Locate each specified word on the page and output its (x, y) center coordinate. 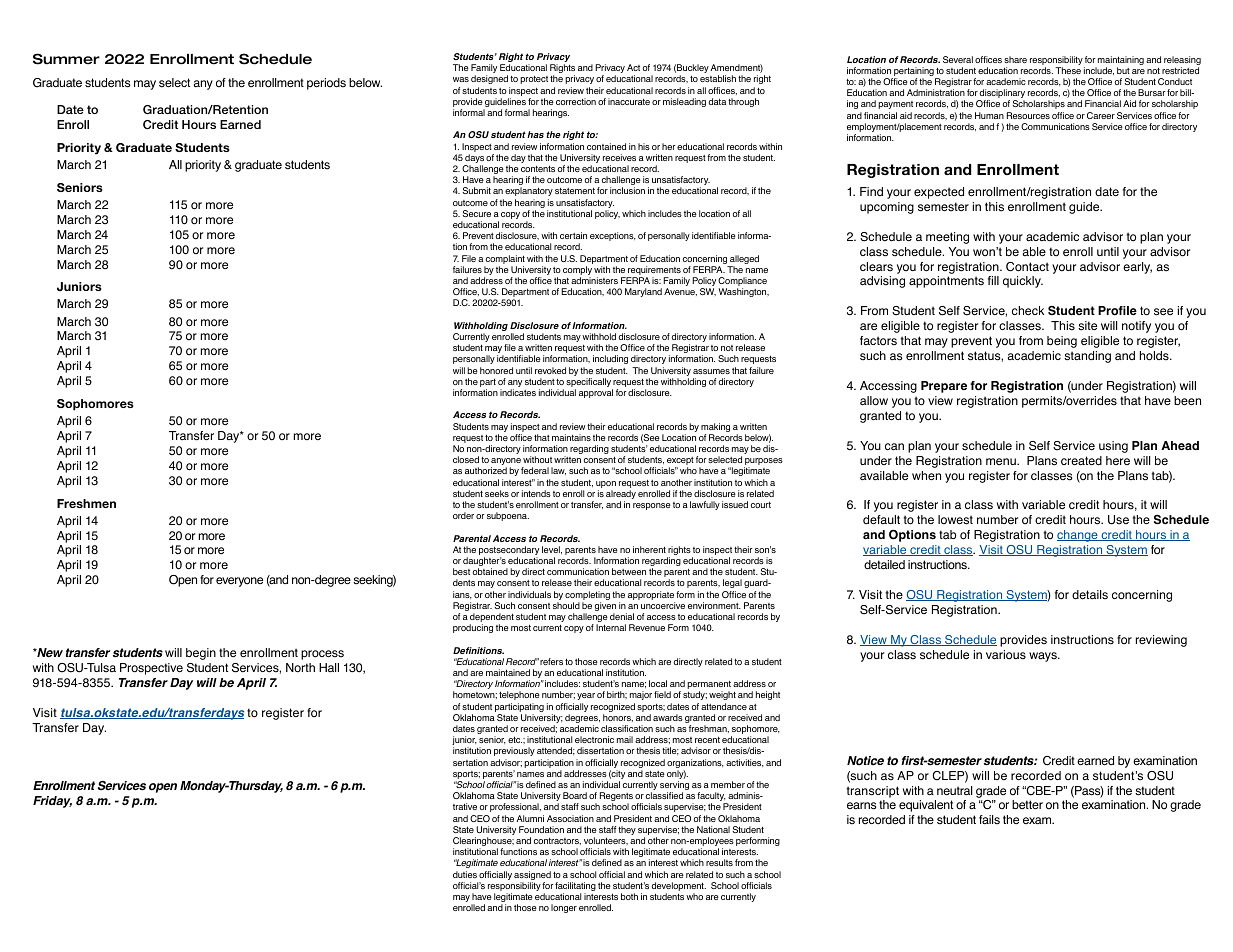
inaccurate (629, 101)
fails (989, 820)
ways (1044, 657)
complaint (505, 259)
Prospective (151, 669)
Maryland (643, 292)
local (658, 683)
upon (606, 484)
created (1081, 461)
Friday (52, 802)
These (1068, 70)
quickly (1023, 282)
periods (326, 84)
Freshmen (86, 503)
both (629, 896)
